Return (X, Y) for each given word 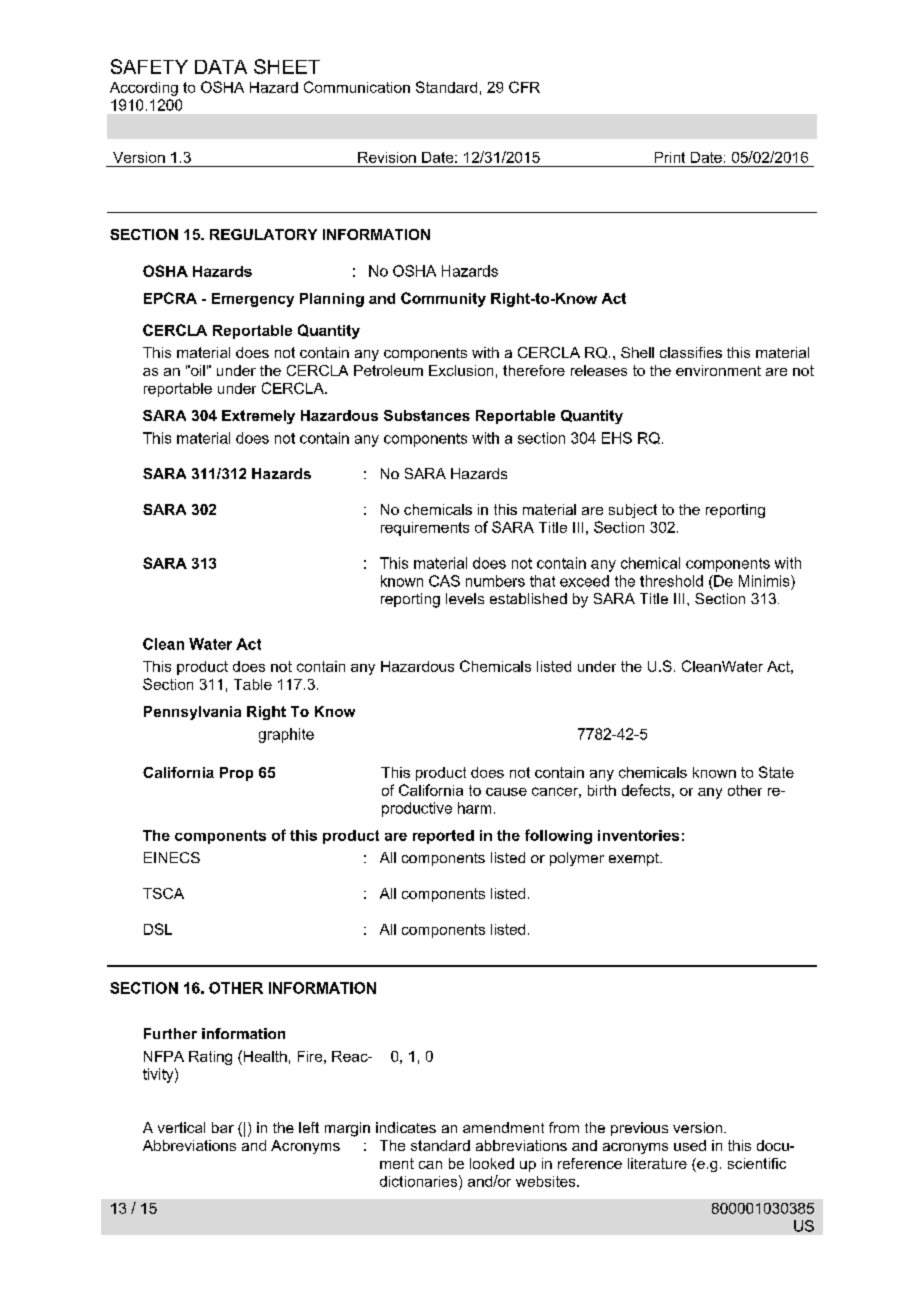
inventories (638, 835)
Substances (427, 415)
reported (443, 837)
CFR (524, 87)
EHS (617, 438)
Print (670, 157)
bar (223, 1127)
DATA (221, 67)
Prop (236, 774)
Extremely (258, 417)
